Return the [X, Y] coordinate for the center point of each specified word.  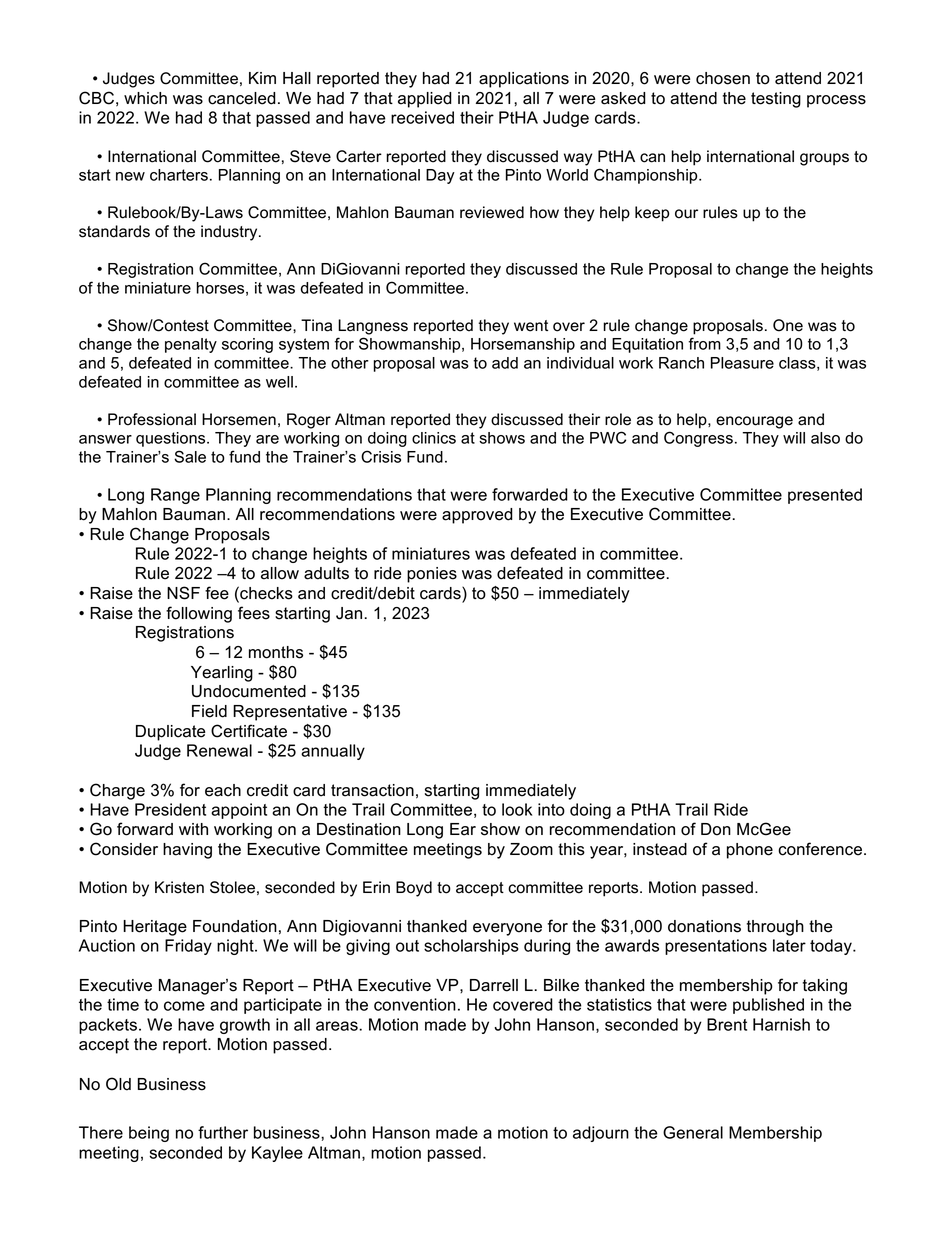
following [199, 614]
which [145, 98]
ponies [432, 575]
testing [776, 100]
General [693, 1132]
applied [425, 100]
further [223, 1132]
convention [415, 1004]
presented [825, 496]
